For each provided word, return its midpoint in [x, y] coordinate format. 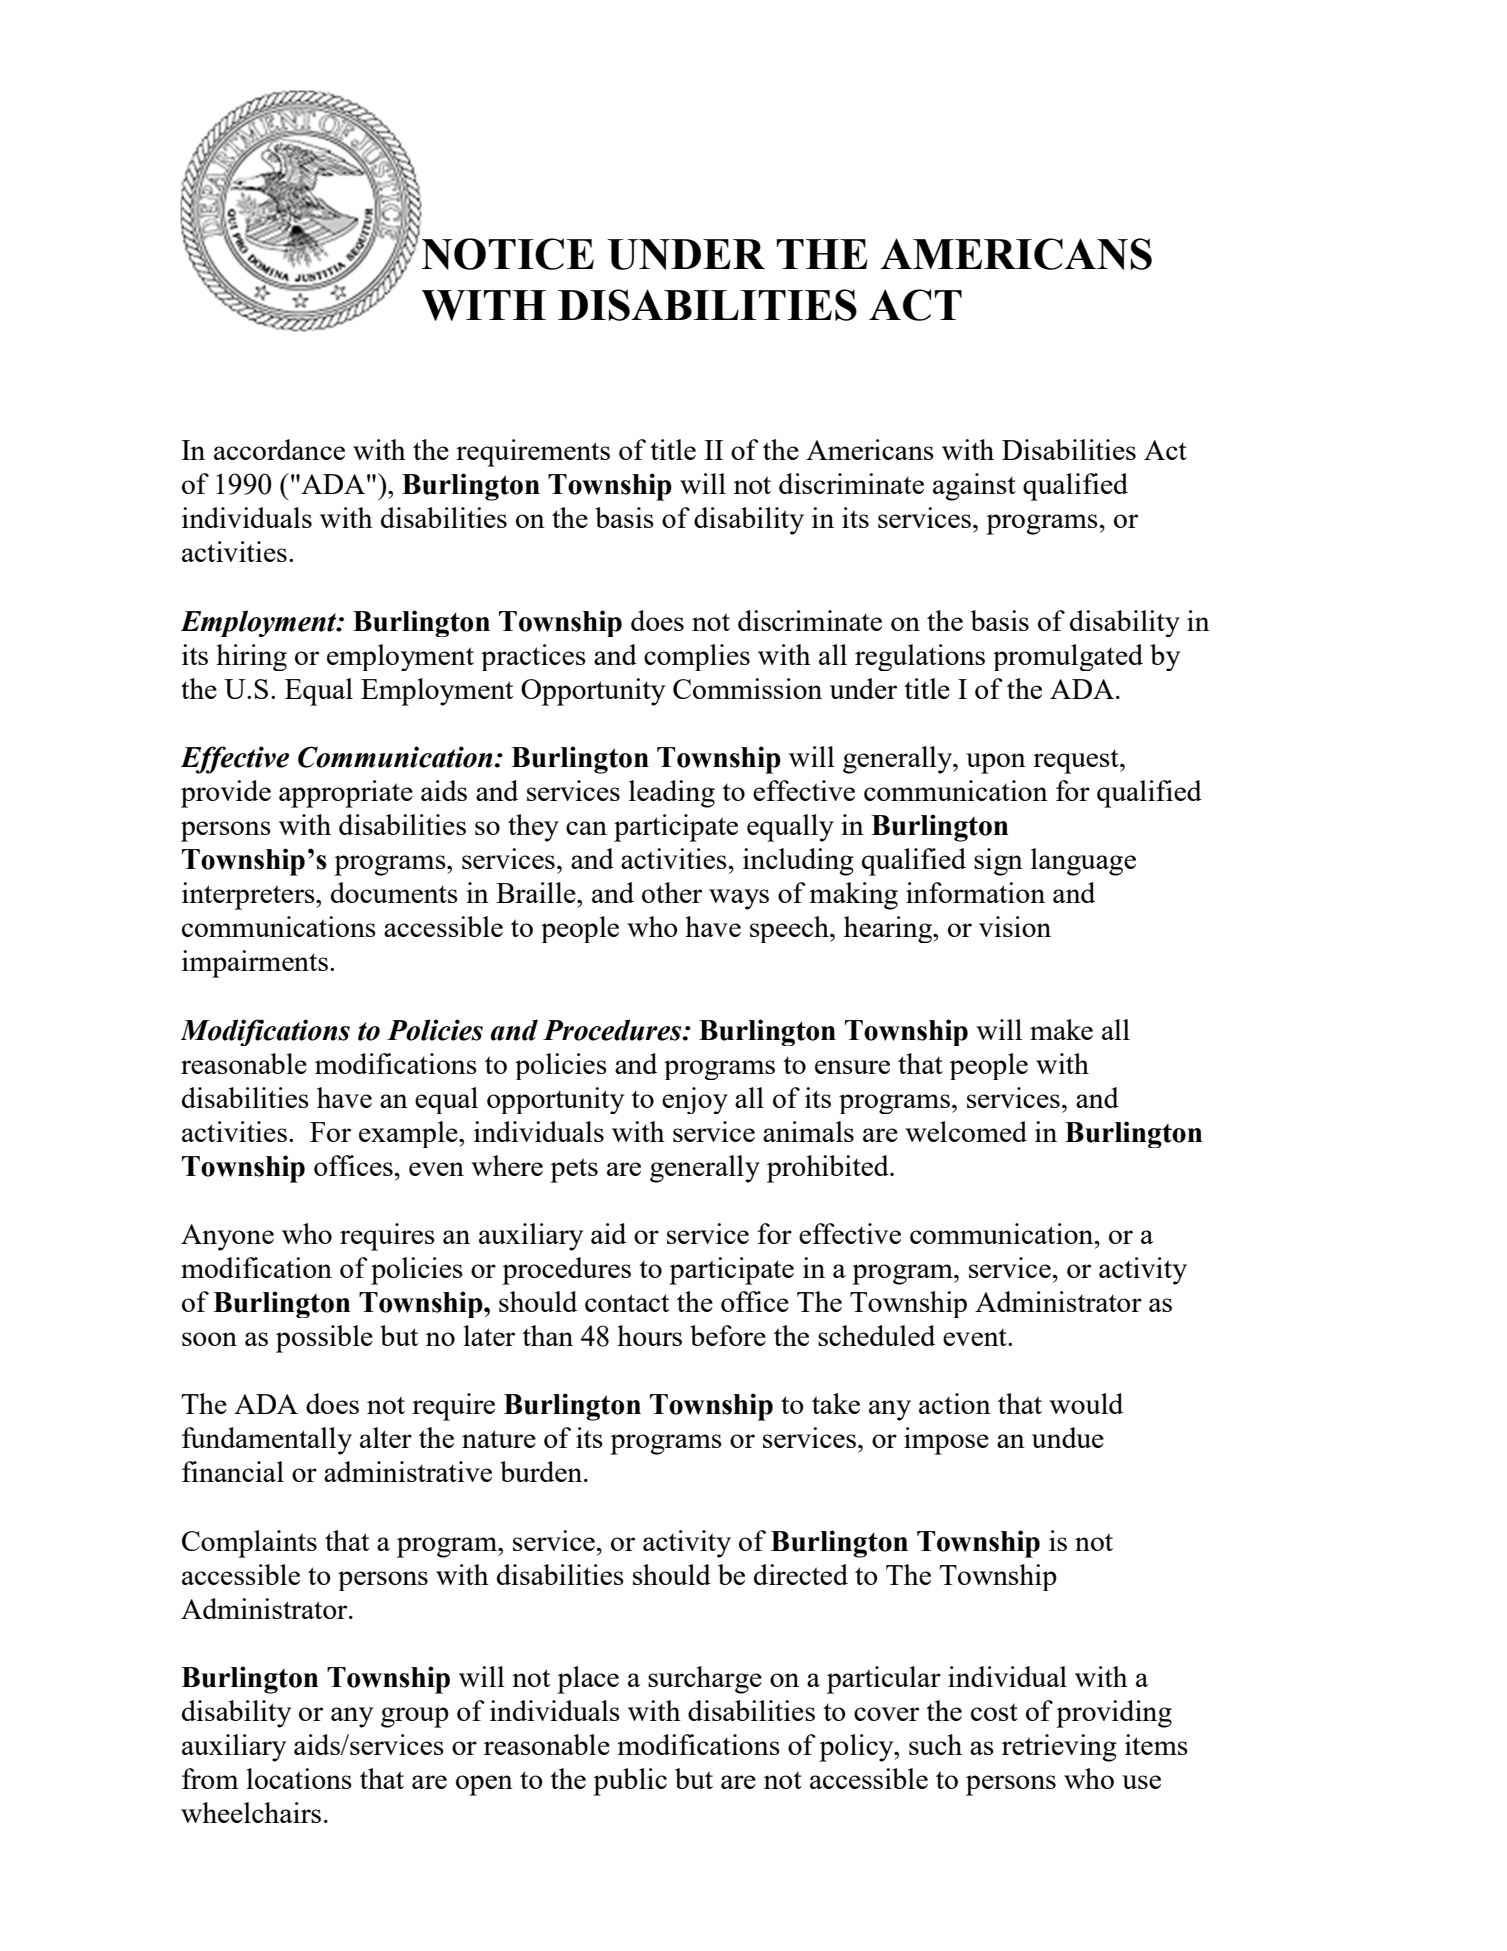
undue [1068, 1437]
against [974, 487]
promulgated [1068, 657]
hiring [251, 657]
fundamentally [267, 1441]
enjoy [695, 1100]
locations [299, 1778]
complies [697, 657]
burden [542, 1471]
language [1083, 862]
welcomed [966, 1131]
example [409, 1134]
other [672, 892]
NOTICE [508, 254]
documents [394, 892]
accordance [279, 449]
